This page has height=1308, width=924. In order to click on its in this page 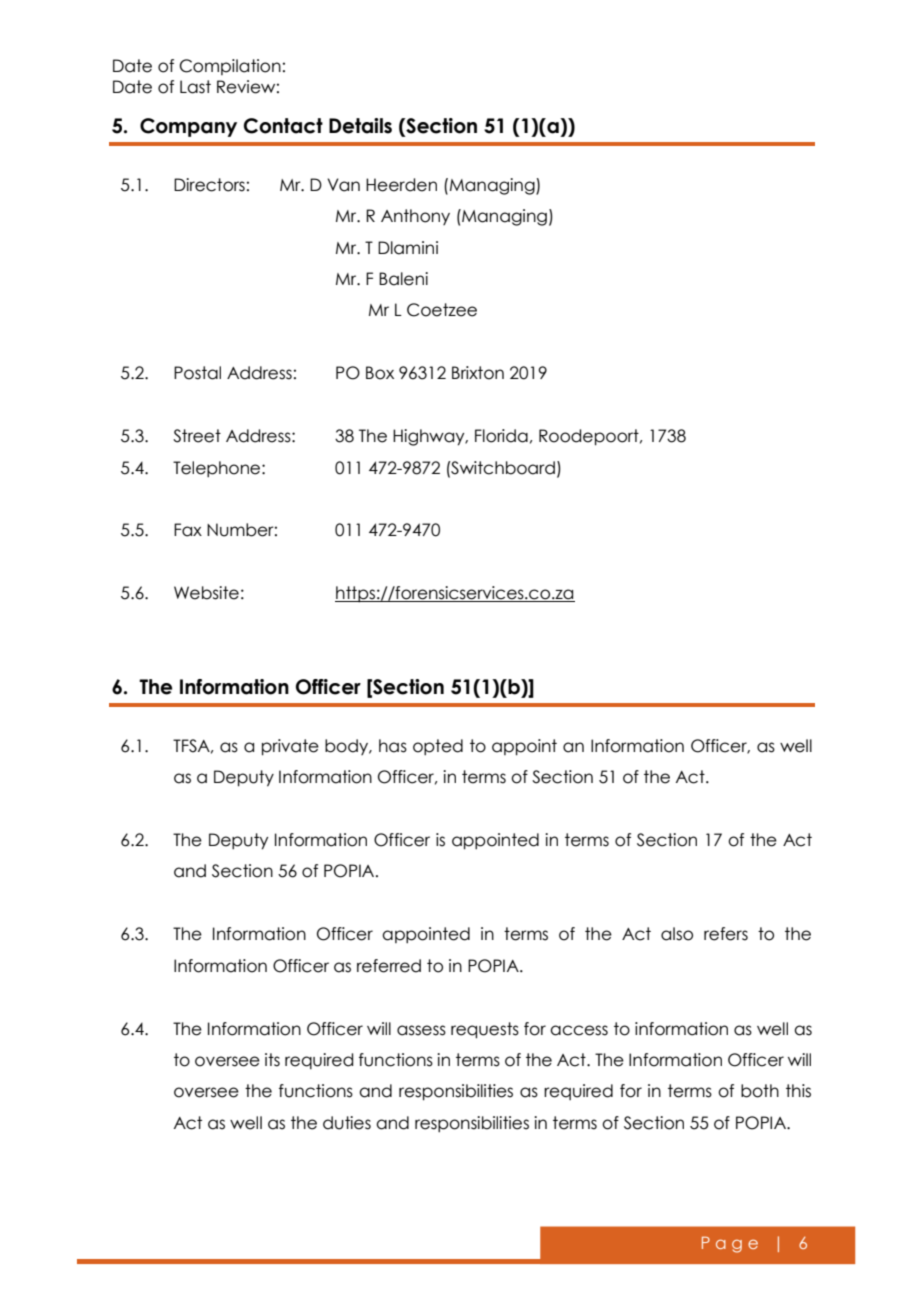, I will do `click(272, 1060)`.
